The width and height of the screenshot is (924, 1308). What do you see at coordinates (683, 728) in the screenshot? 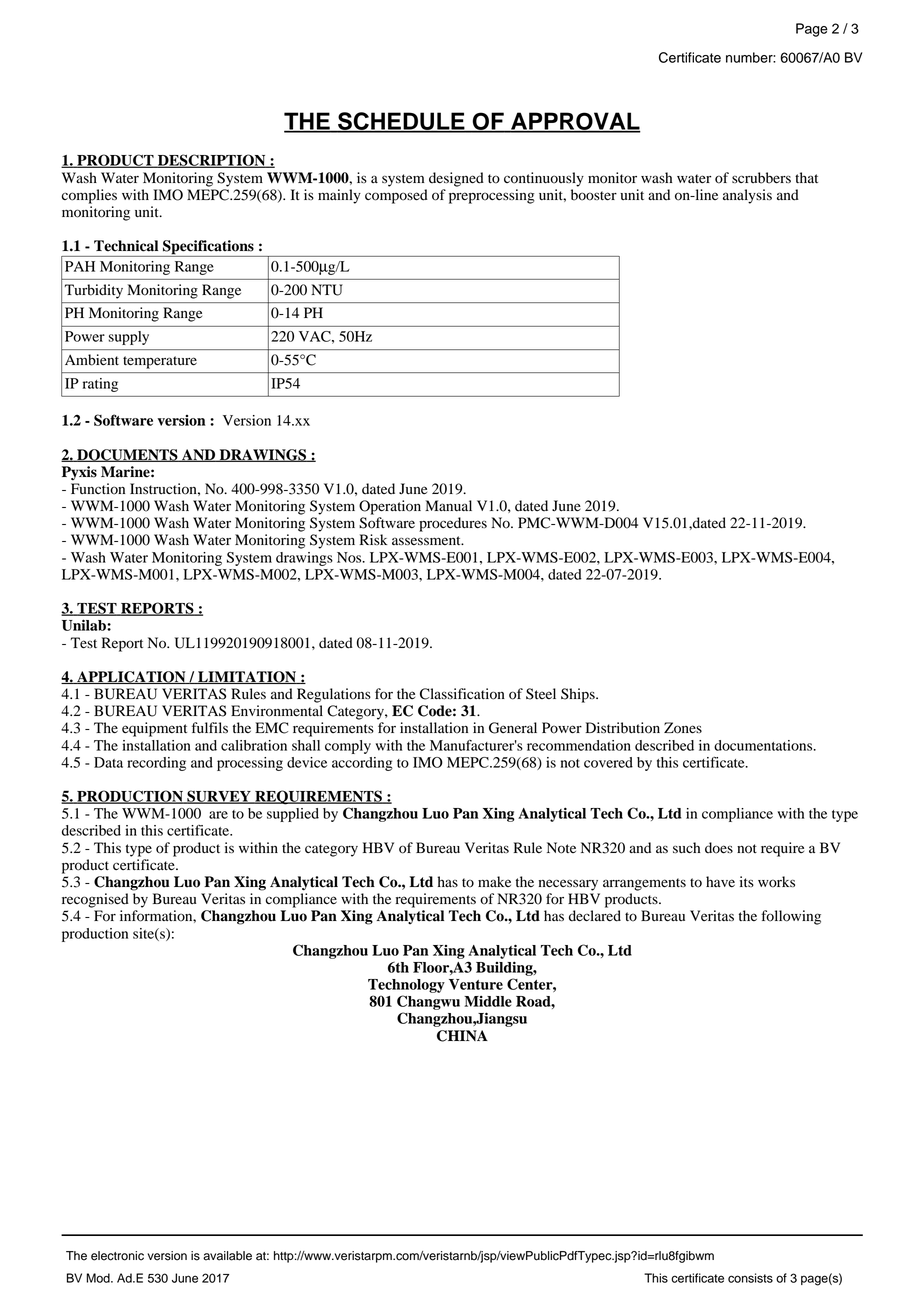
I see `Zones` at bounding box center [683, 728].
